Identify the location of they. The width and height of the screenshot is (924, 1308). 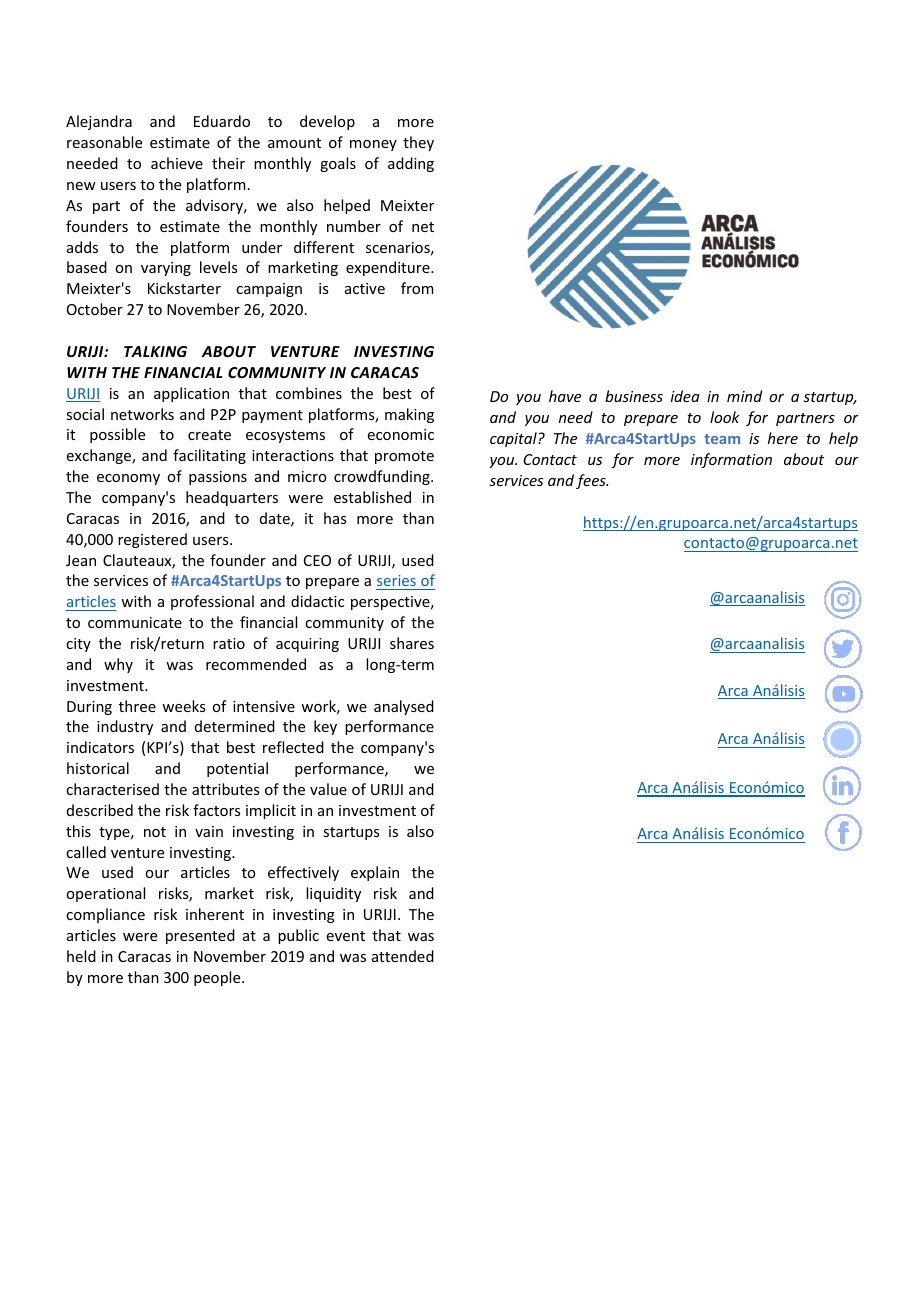
(418, 143).
